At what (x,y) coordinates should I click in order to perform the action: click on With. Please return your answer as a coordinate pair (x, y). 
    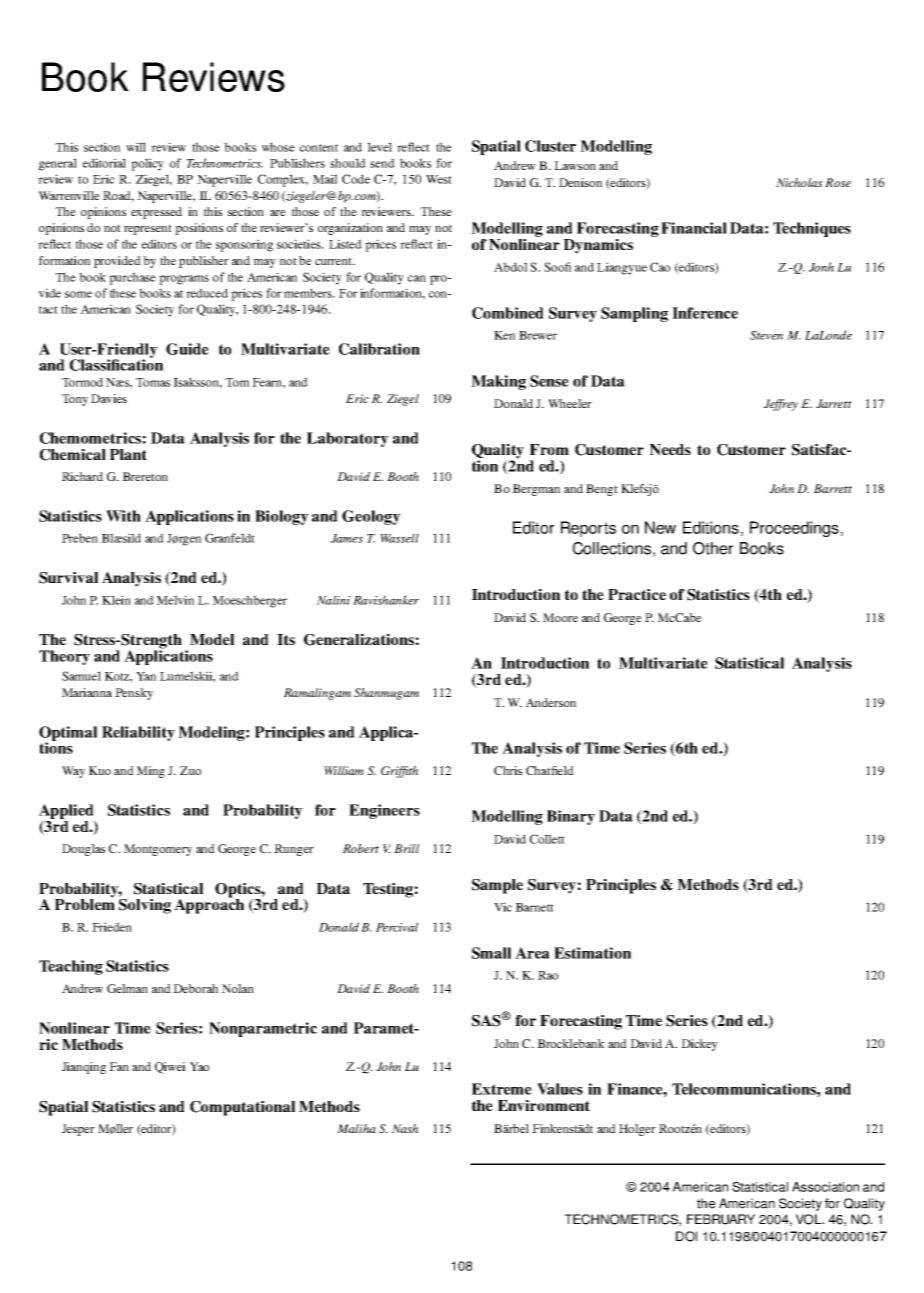
    Looking at the image, I should click on (123, 516).
